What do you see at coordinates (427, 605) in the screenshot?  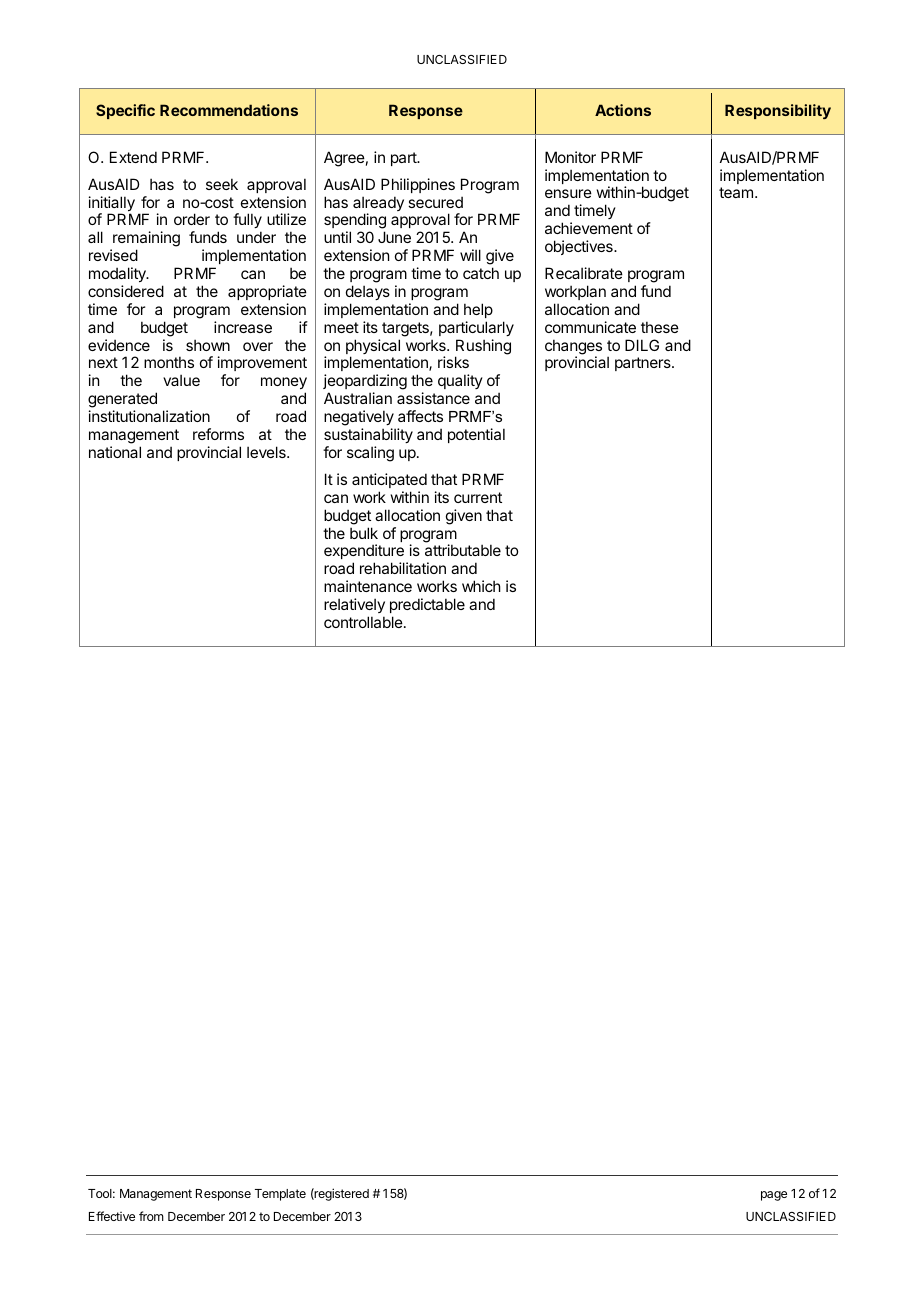 I see `predictable` at bounding box center [427, 605].
